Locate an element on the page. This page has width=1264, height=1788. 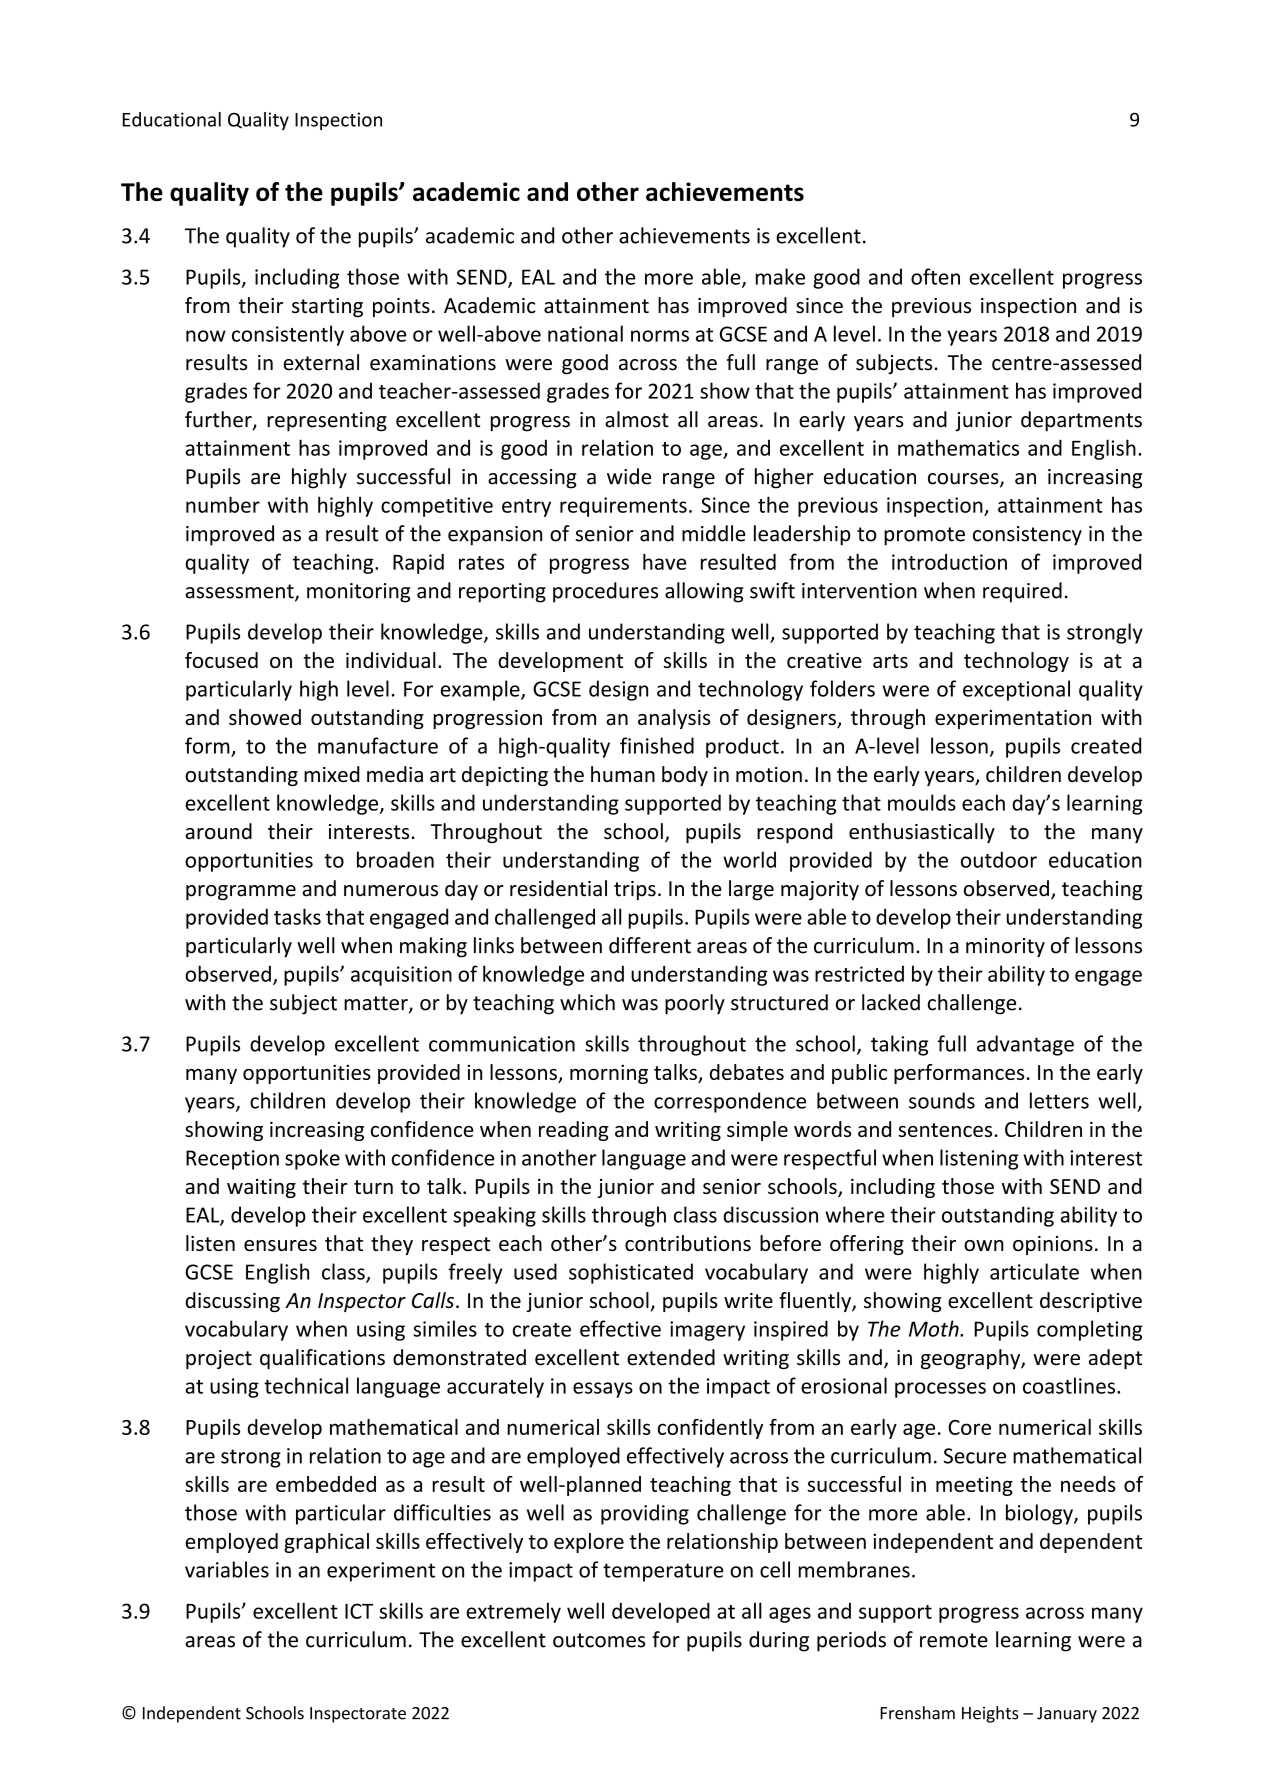
norms is located at coordinates (660, 336).
